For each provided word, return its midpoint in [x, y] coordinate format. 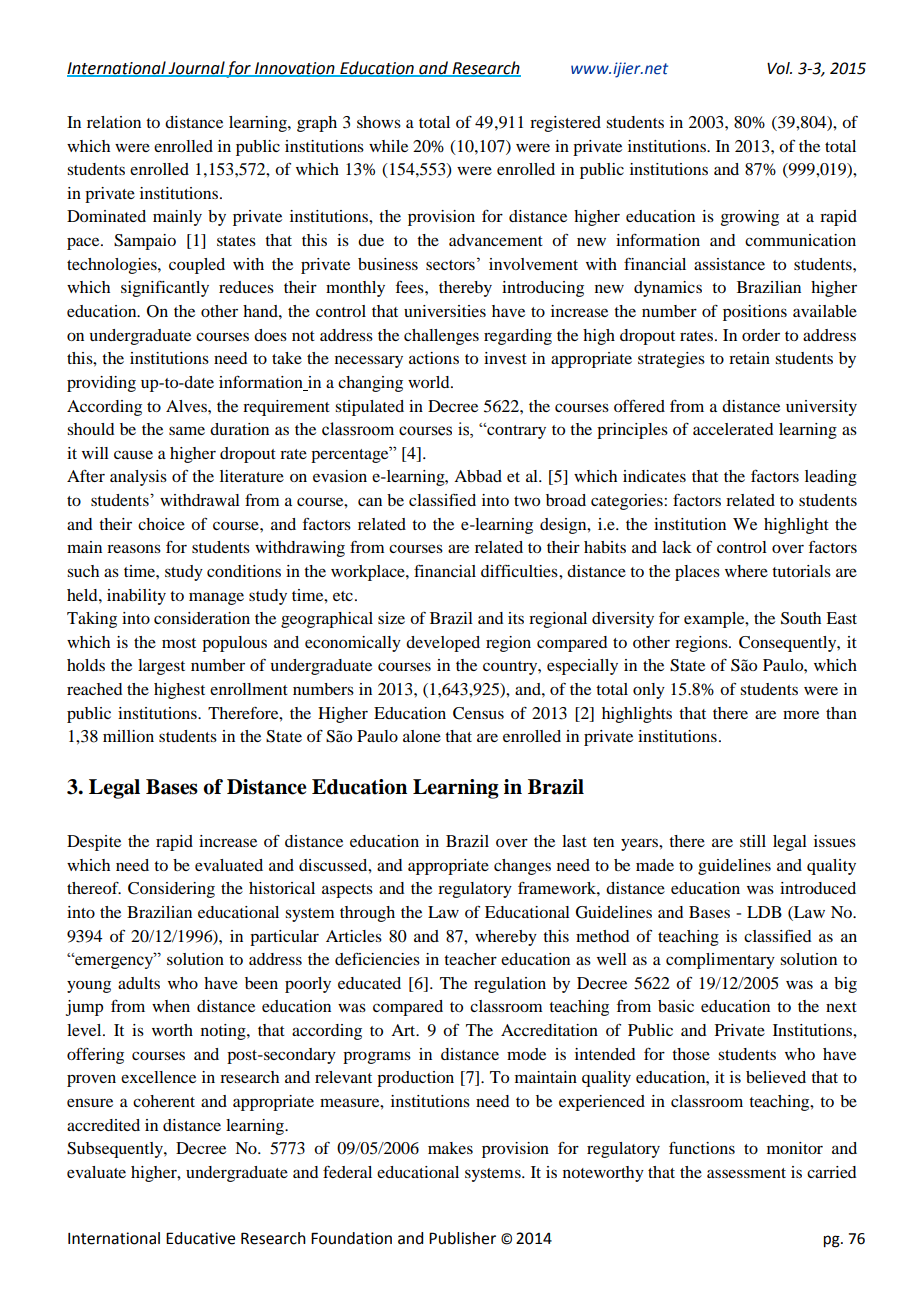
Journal [196, 68]
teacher [470, 959]
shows [379, 122]
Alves [187, 406]
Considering [171, 890]
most [179, 643]
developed [443, 644]
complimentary [720, 961]
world [430, 382]
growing [750, 218]
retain [749, 358]
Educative [200, 1238]
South [801, 618]
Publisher [462, 1238]
